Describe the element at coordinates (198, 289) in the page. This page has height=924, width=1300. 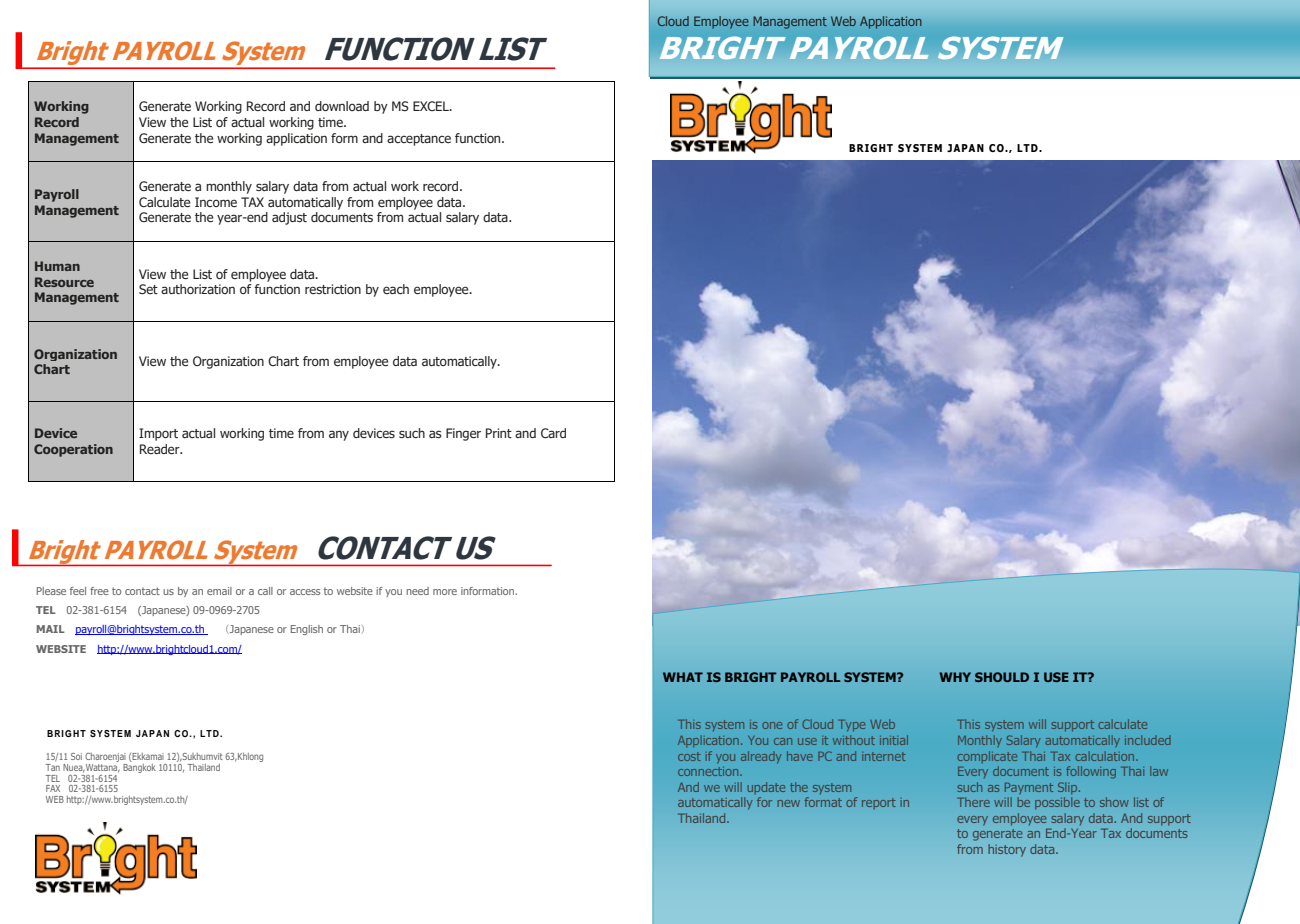
I see `authorization` at that location.
